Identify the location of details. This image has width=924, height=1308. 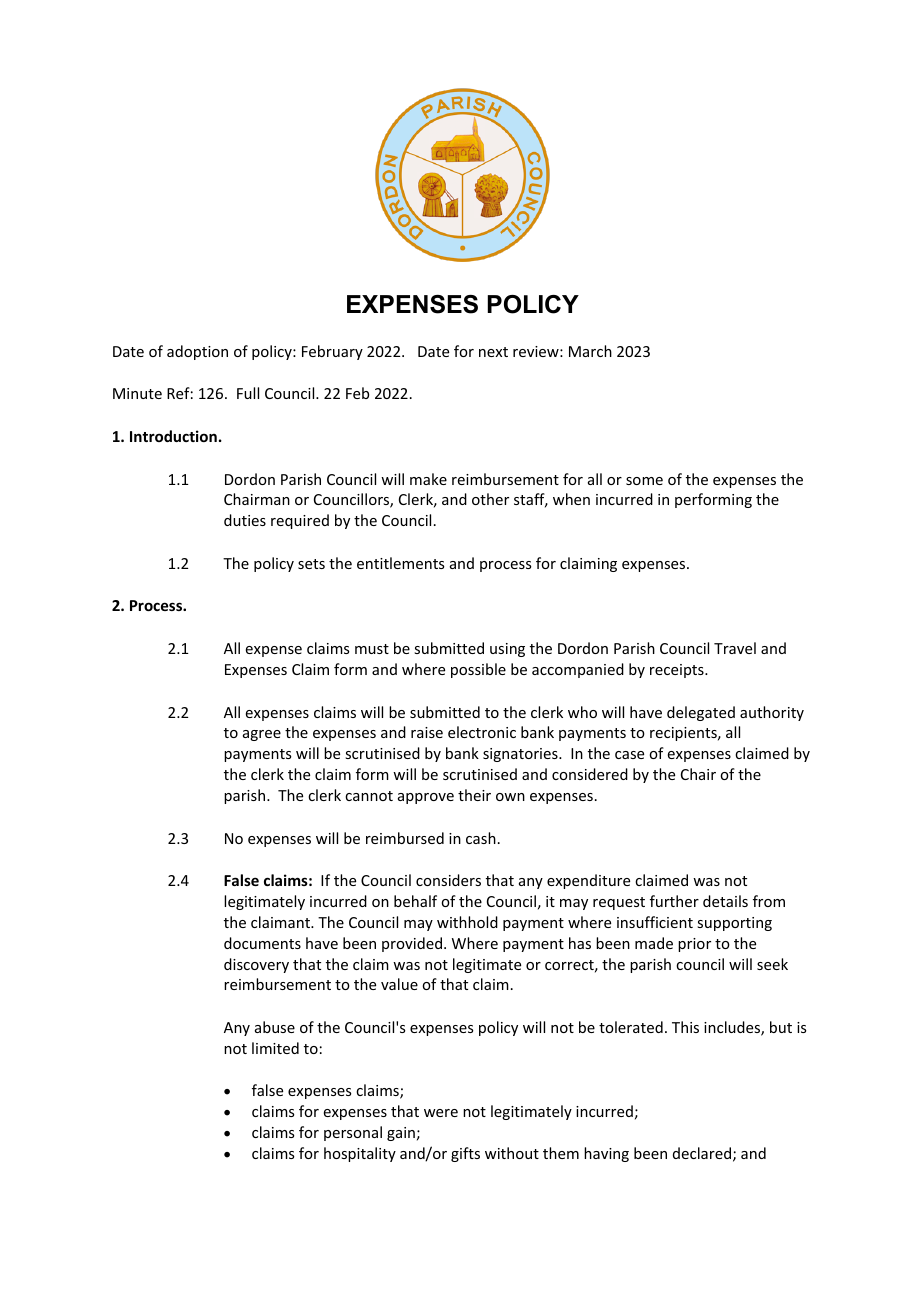
(725, 901).
